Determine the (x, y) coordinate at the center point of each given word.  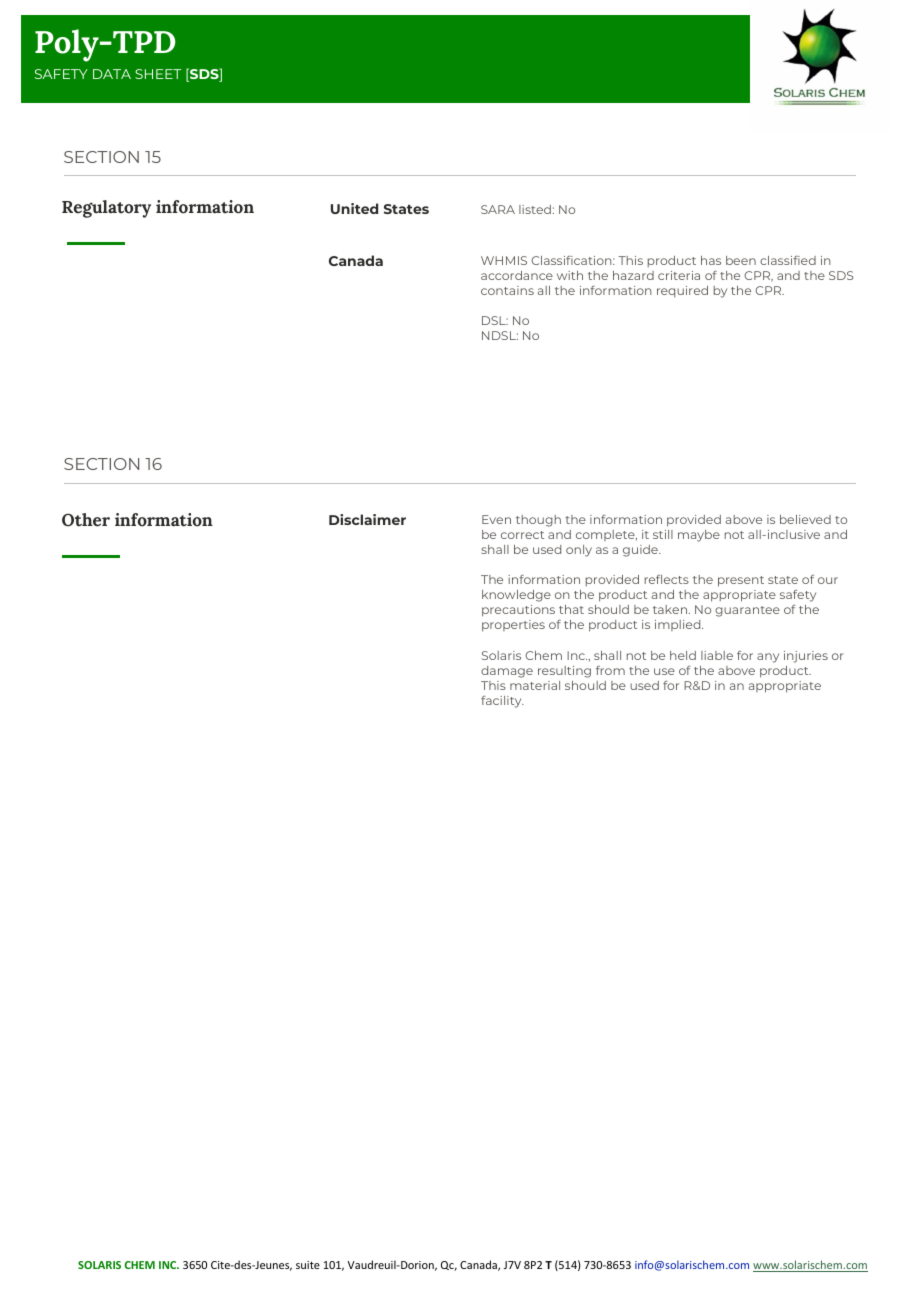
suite (308, 1265)
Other (86, 520)
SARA (498, 209)
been (741, 260)
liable (717, 655)
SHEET (158, 74)
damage (507, 672)
